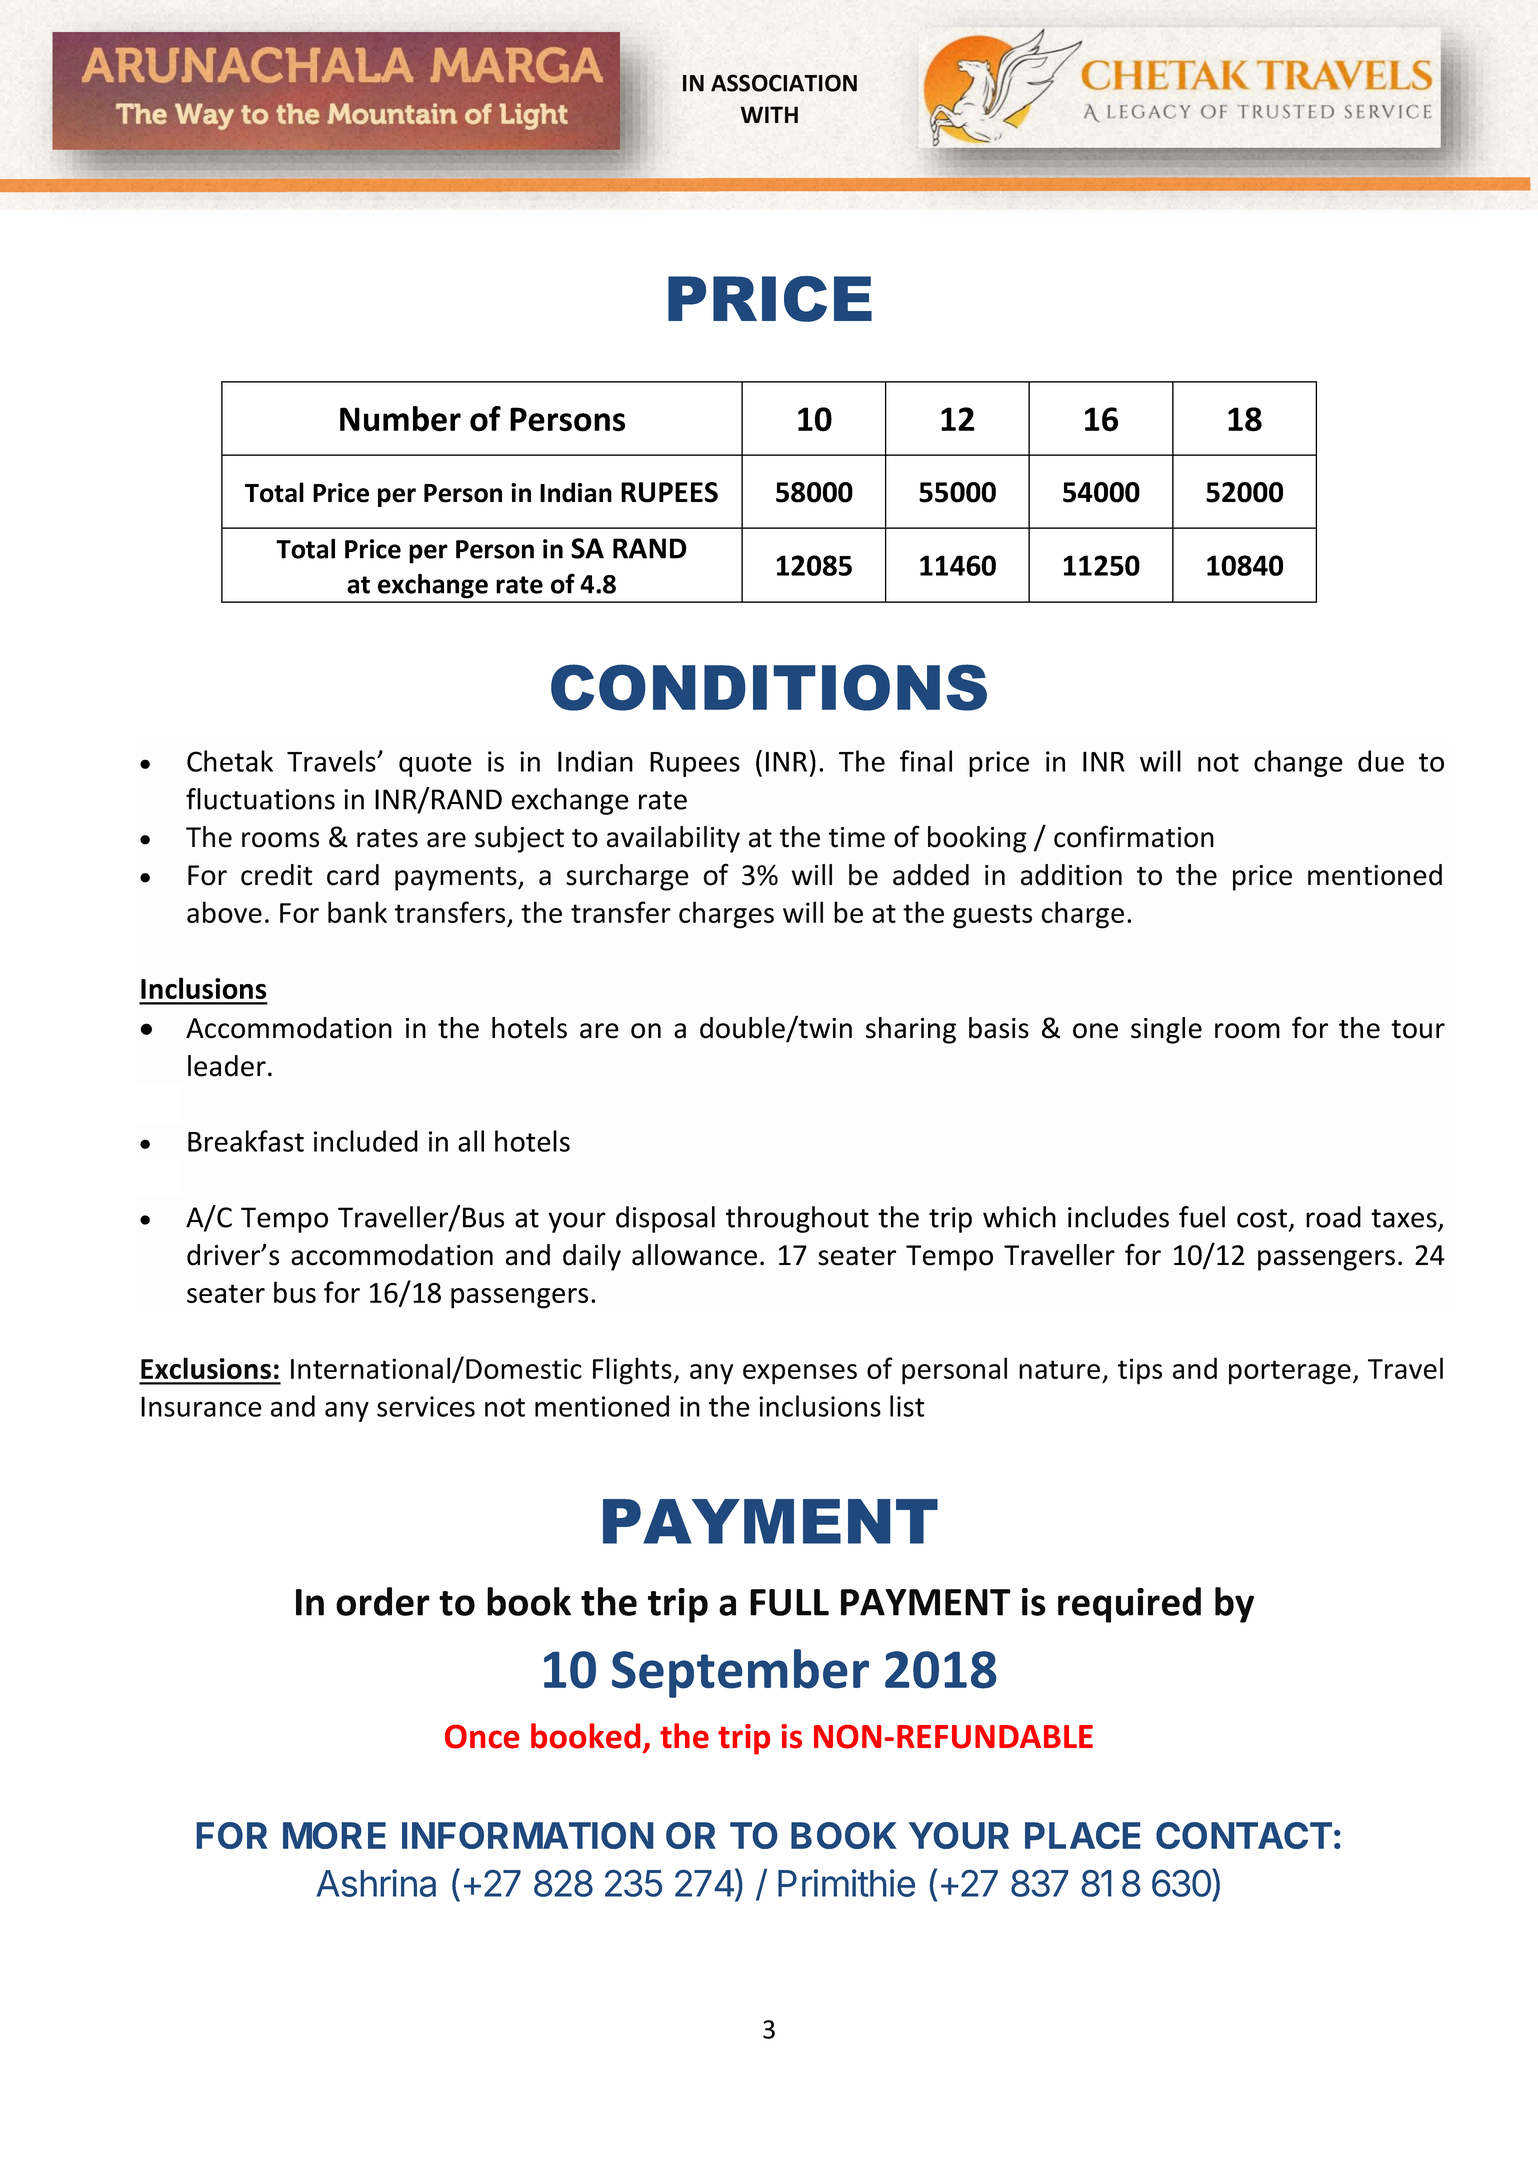 The height and width of the document is (2174, 1538). I want to click on tips, so click(1140, 1371).
